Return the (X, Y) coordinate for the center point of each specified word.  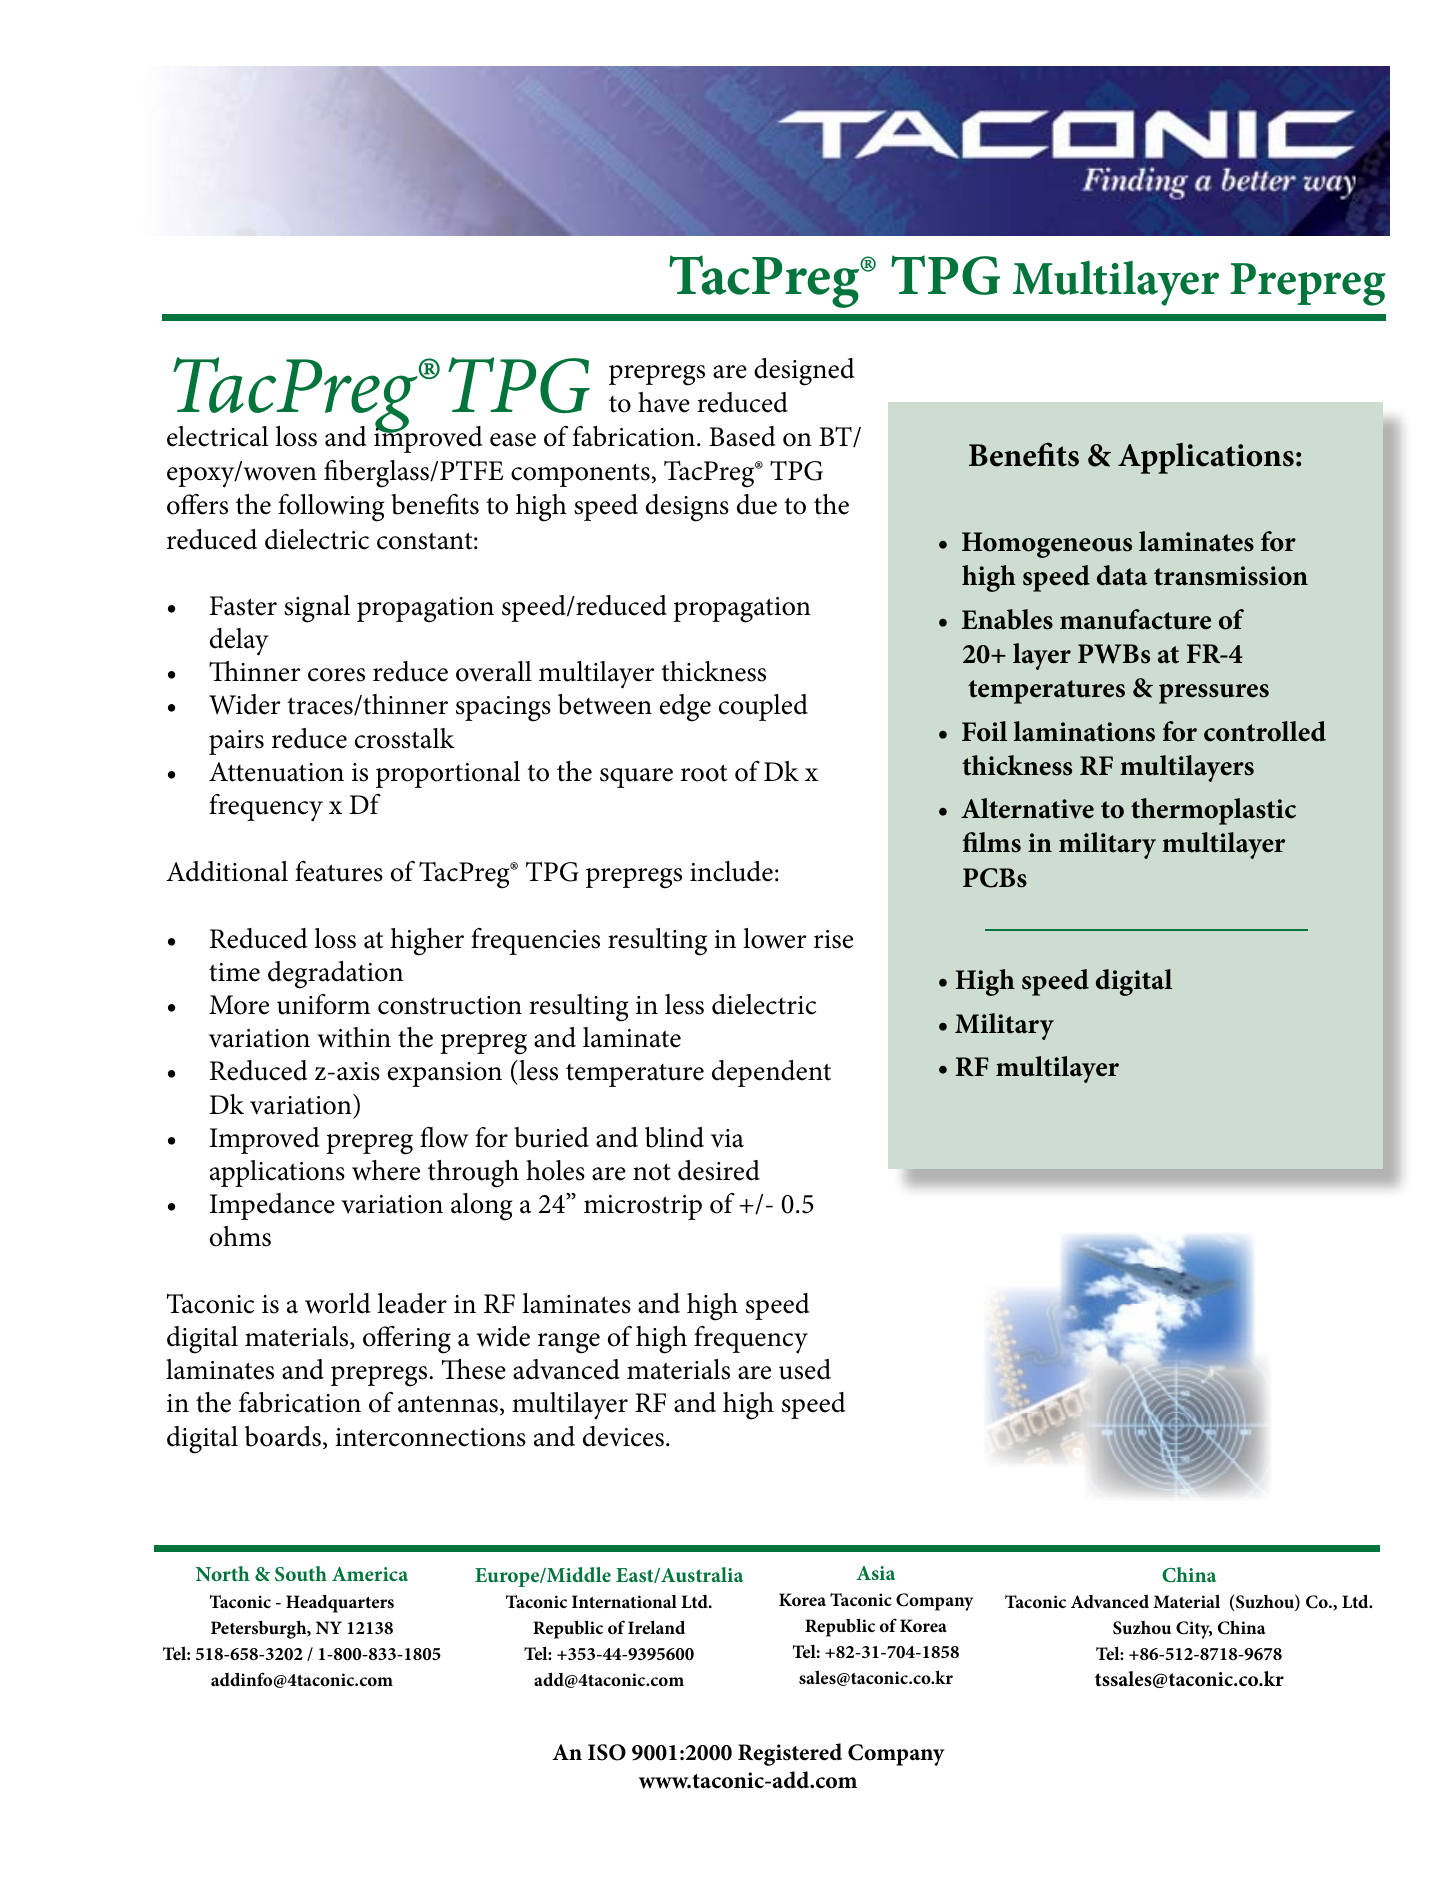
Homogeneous (1047, 545)
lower (774, 938)
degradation (335, 975)
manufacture (1135, 619)
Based (742, 436)
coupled (763, 707)
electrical (218, 436)
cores (336, 675)
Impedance (272, 1206)
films (992, 842)
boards (283, 1436)
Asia (875, 1573)
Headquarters (340, 1604)
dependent (771, 1073)
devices (623, 1436)
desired (719, 1170)
